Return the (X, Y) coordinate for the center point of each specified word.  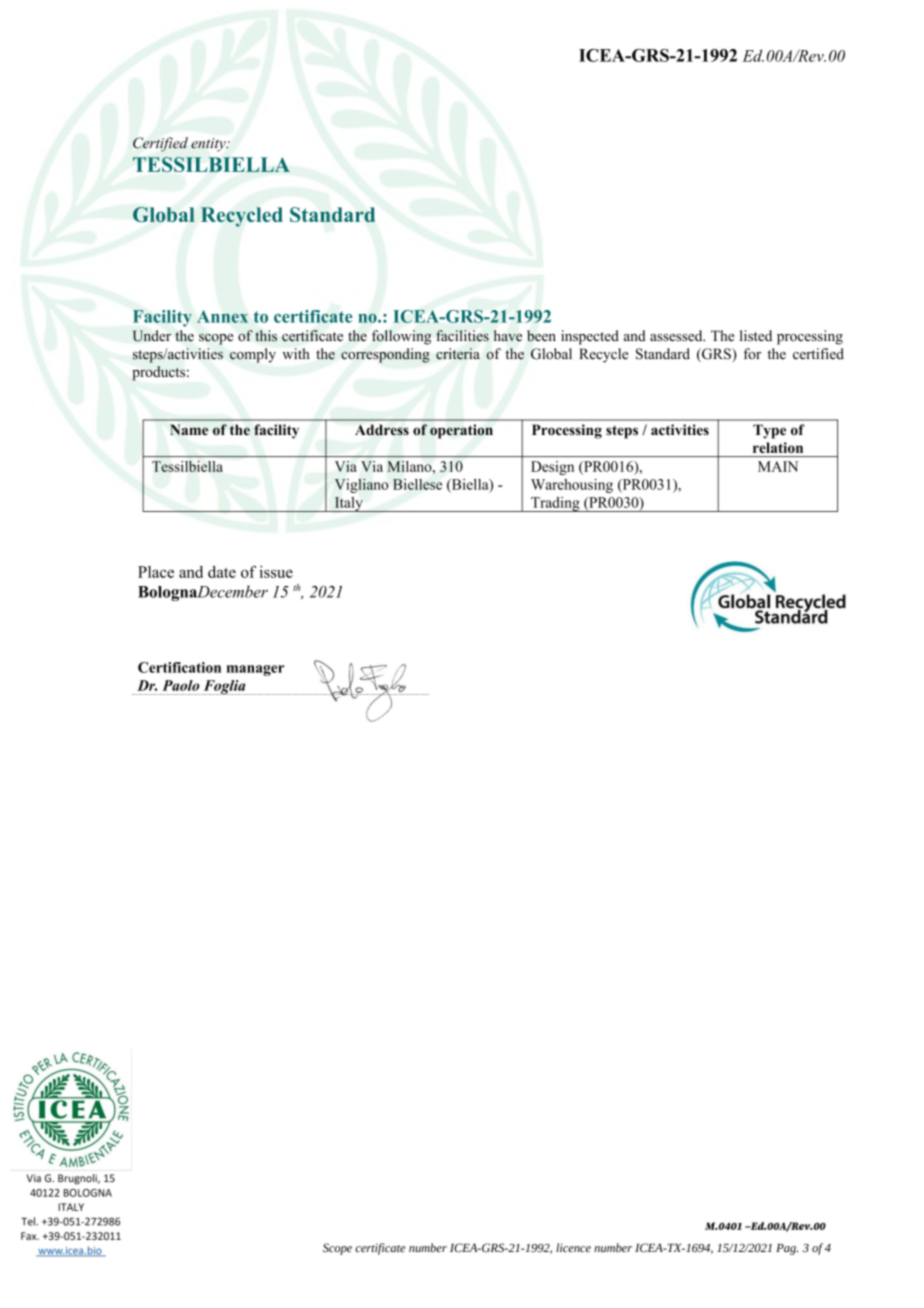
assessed (677, 336)
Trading (555, 504)
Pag (787, 1249)
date (222, 572)
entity (209, 145)
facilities (462, 336)
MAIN (778, 466)
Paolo (181, 685)
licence (573, 1247)
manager (256, 670)
